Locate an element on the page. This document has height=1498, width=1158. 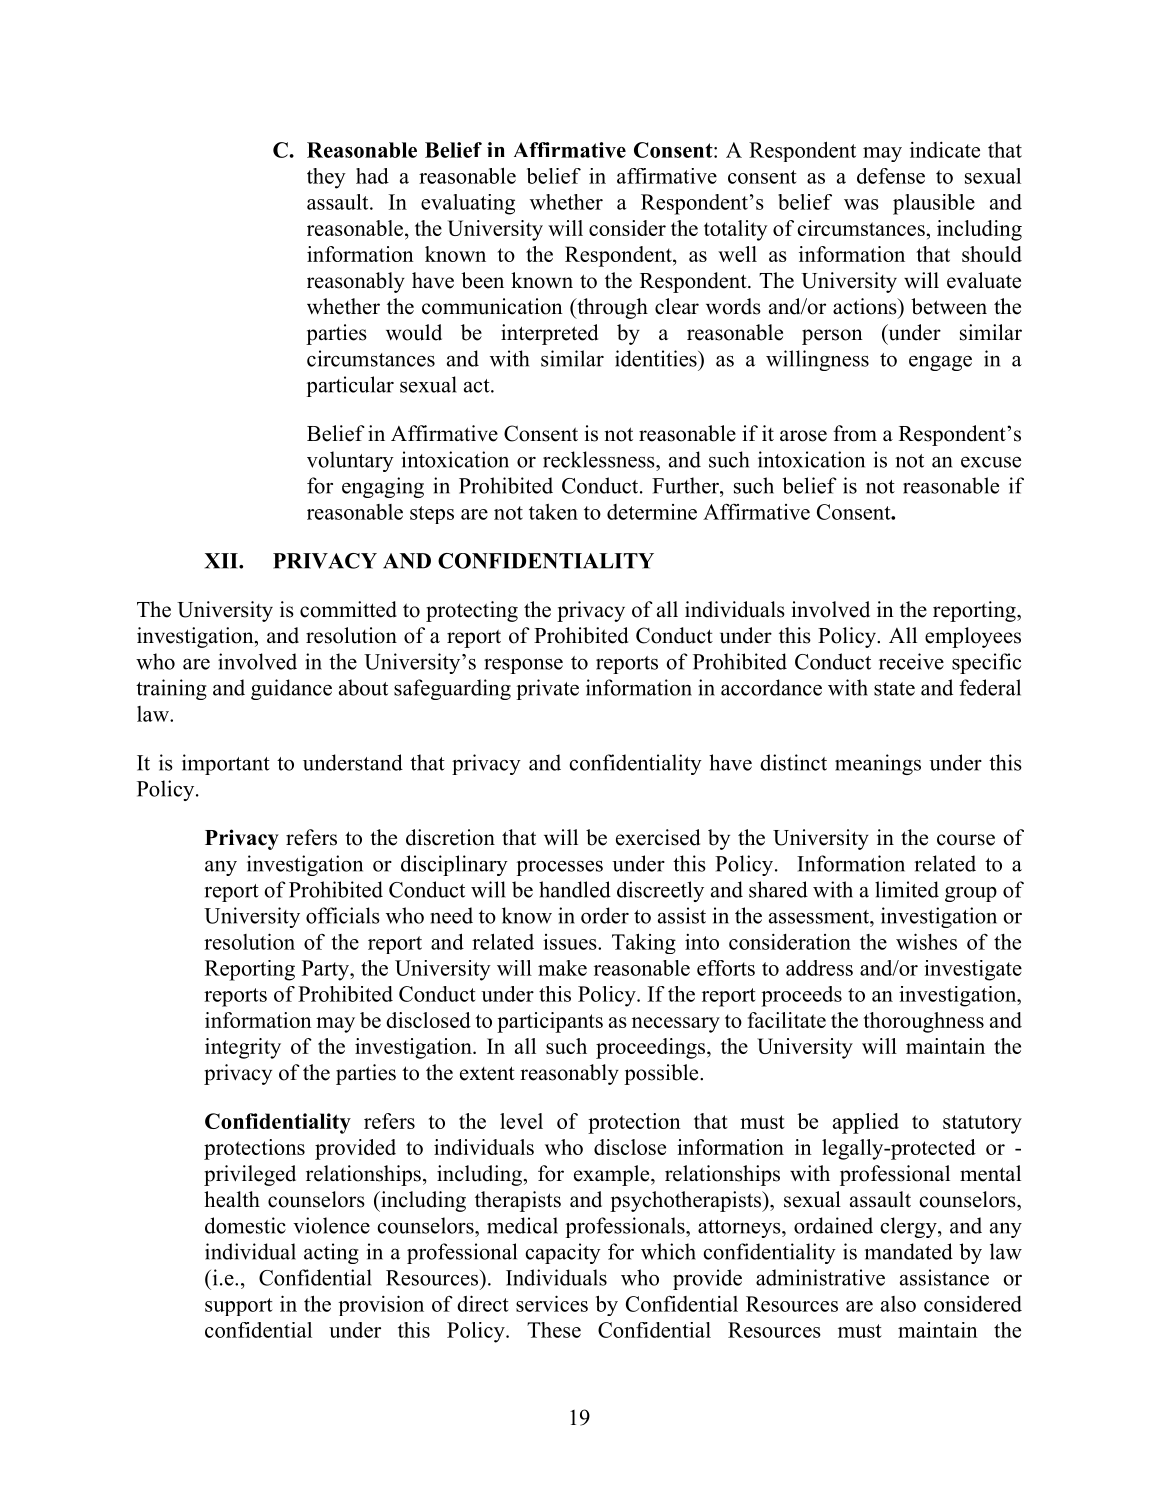
defense is located at coordinates (891, 176).
